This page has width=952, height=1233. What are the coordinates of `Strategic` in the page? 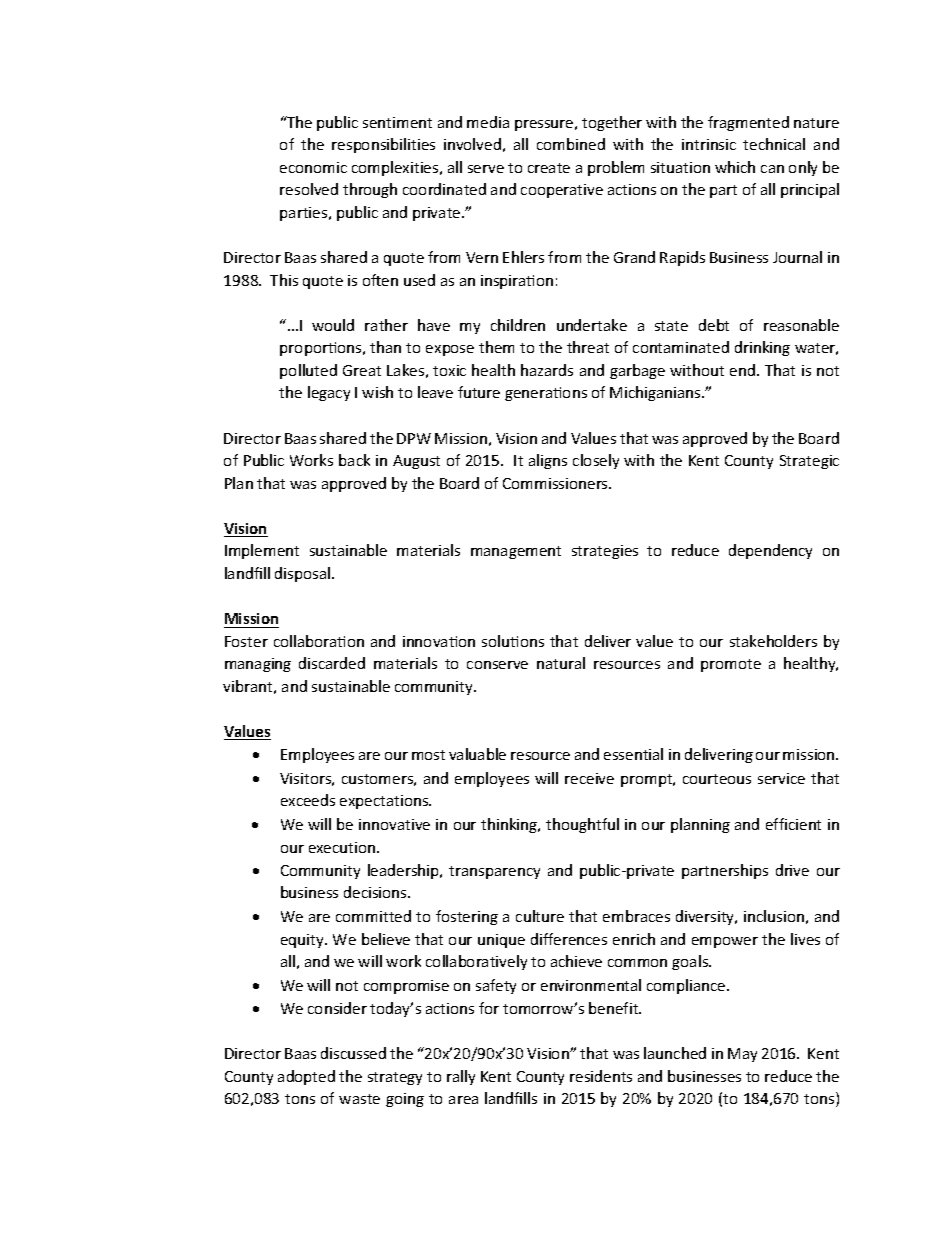 It's located at (809, 462).
